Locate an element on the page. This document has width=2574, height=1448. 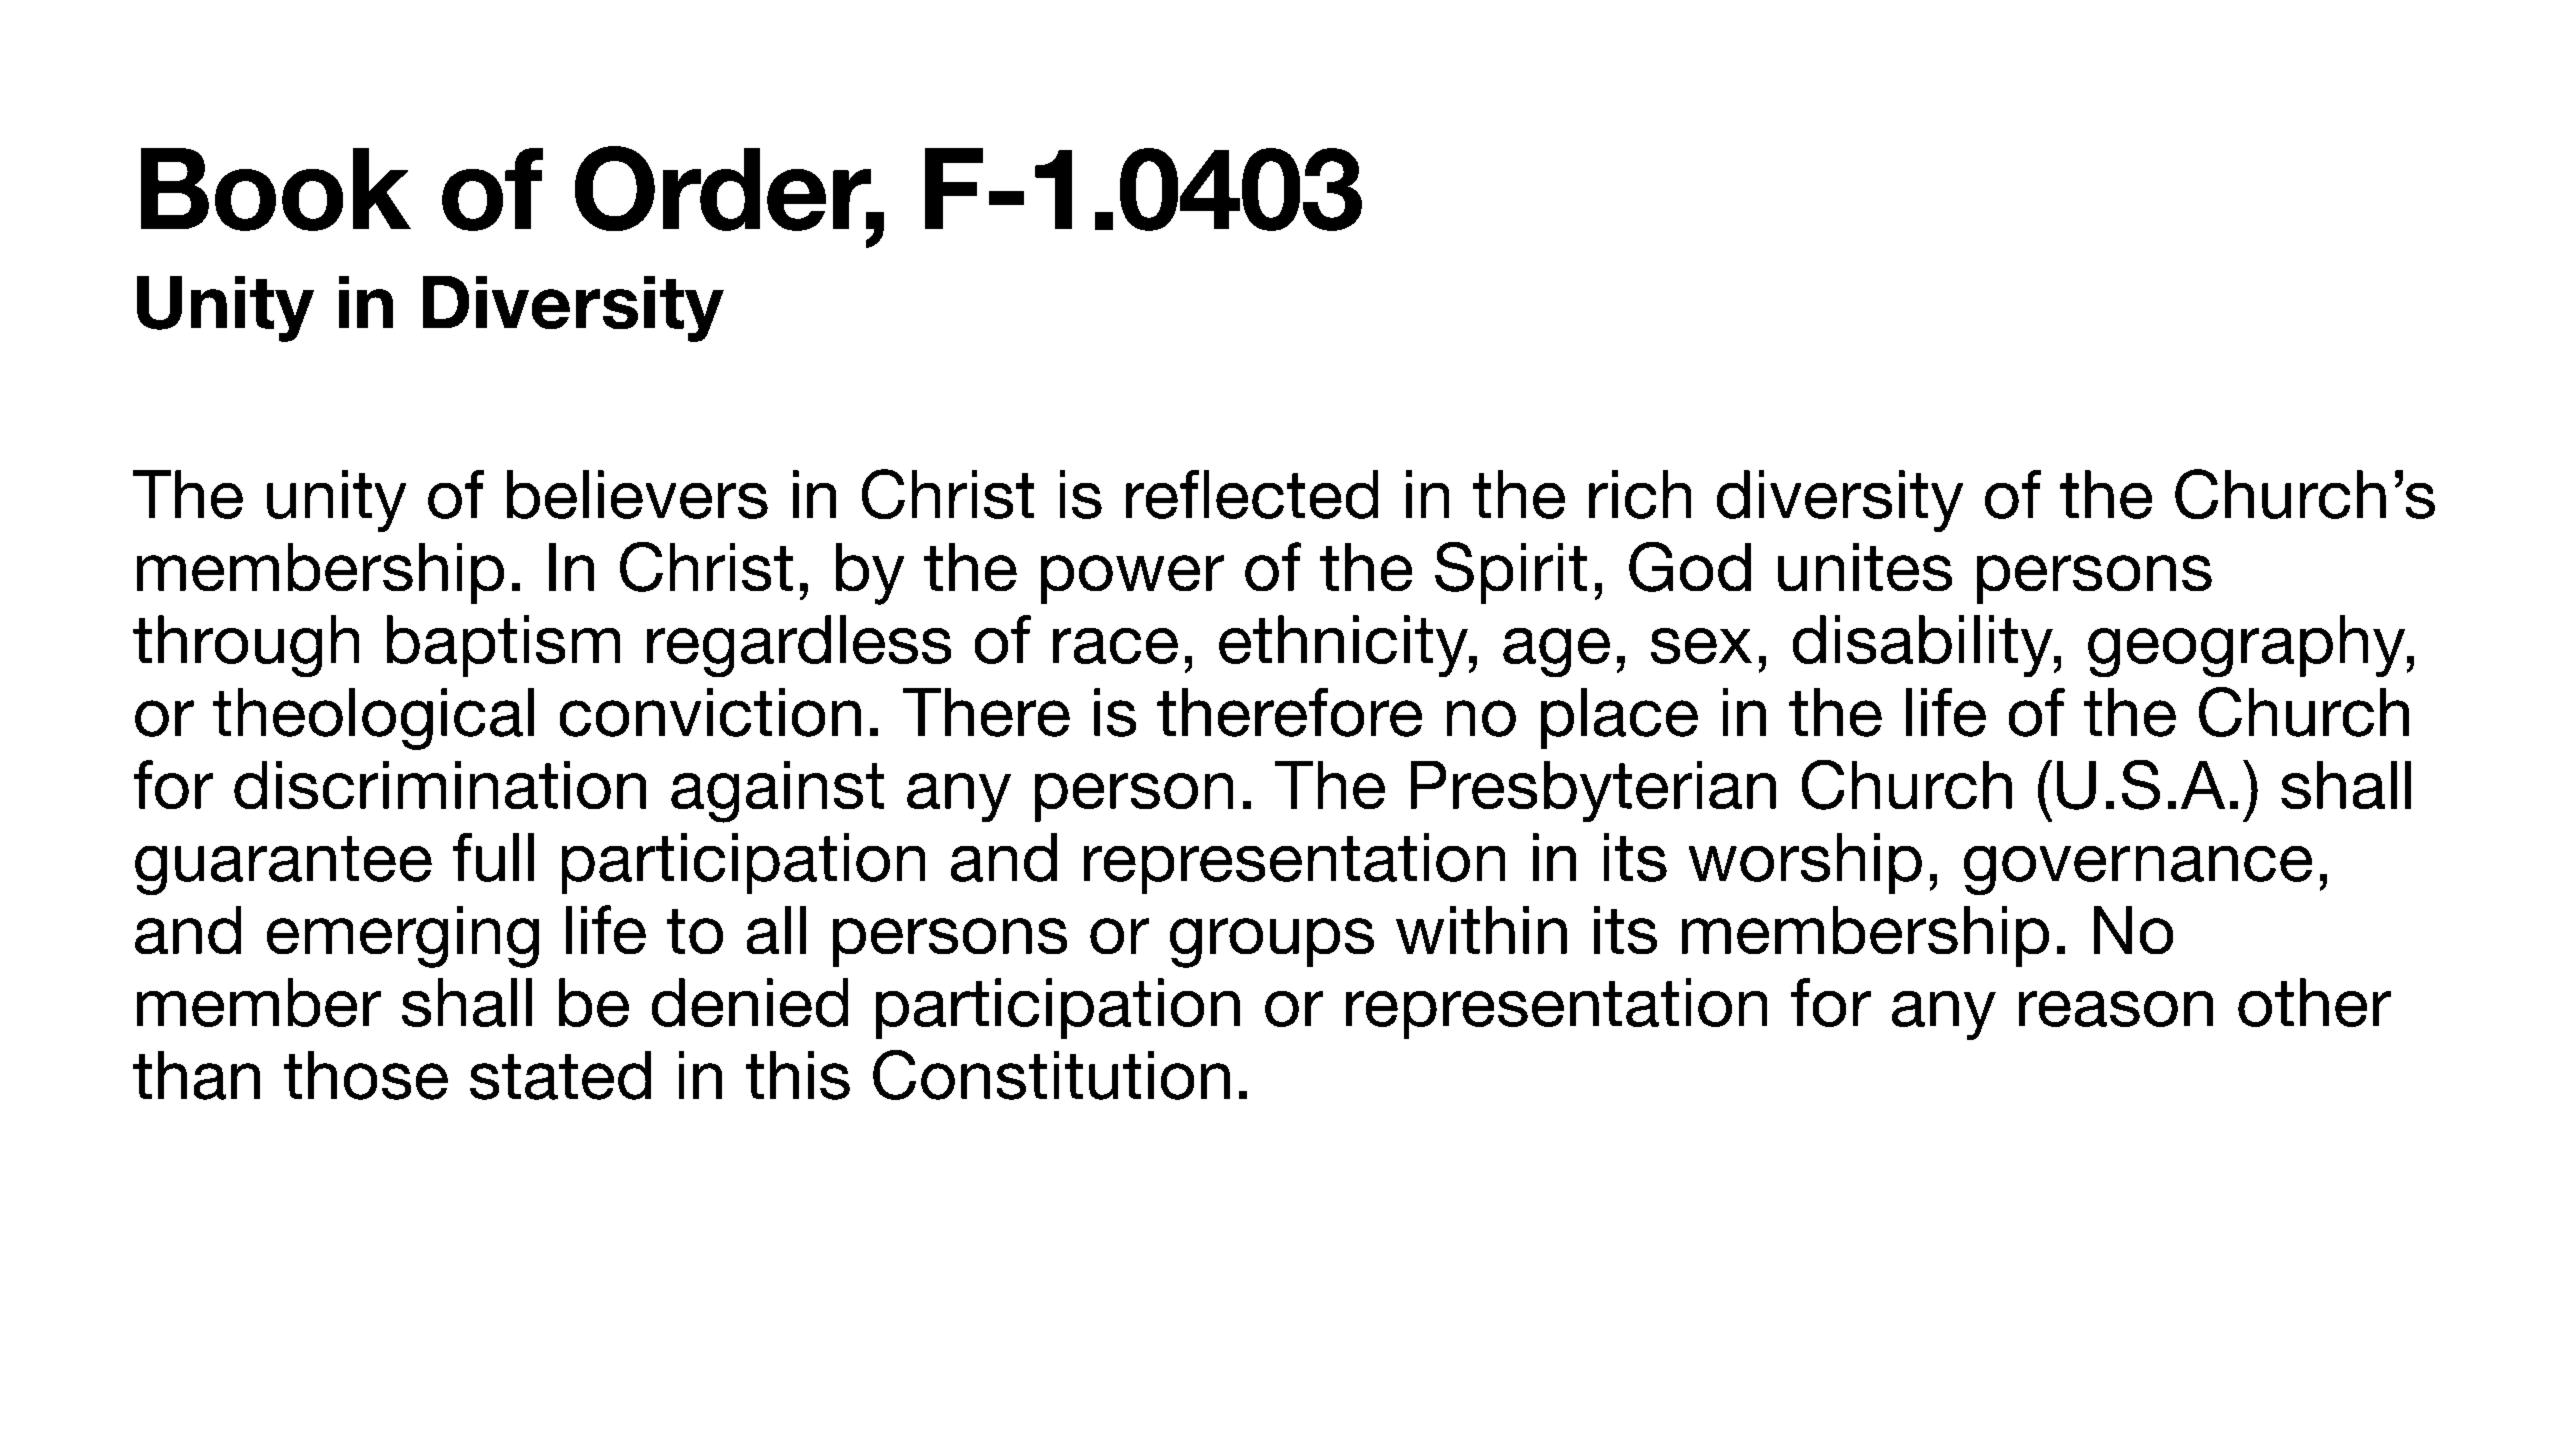
unites is located at coordinates (1865, 567).
